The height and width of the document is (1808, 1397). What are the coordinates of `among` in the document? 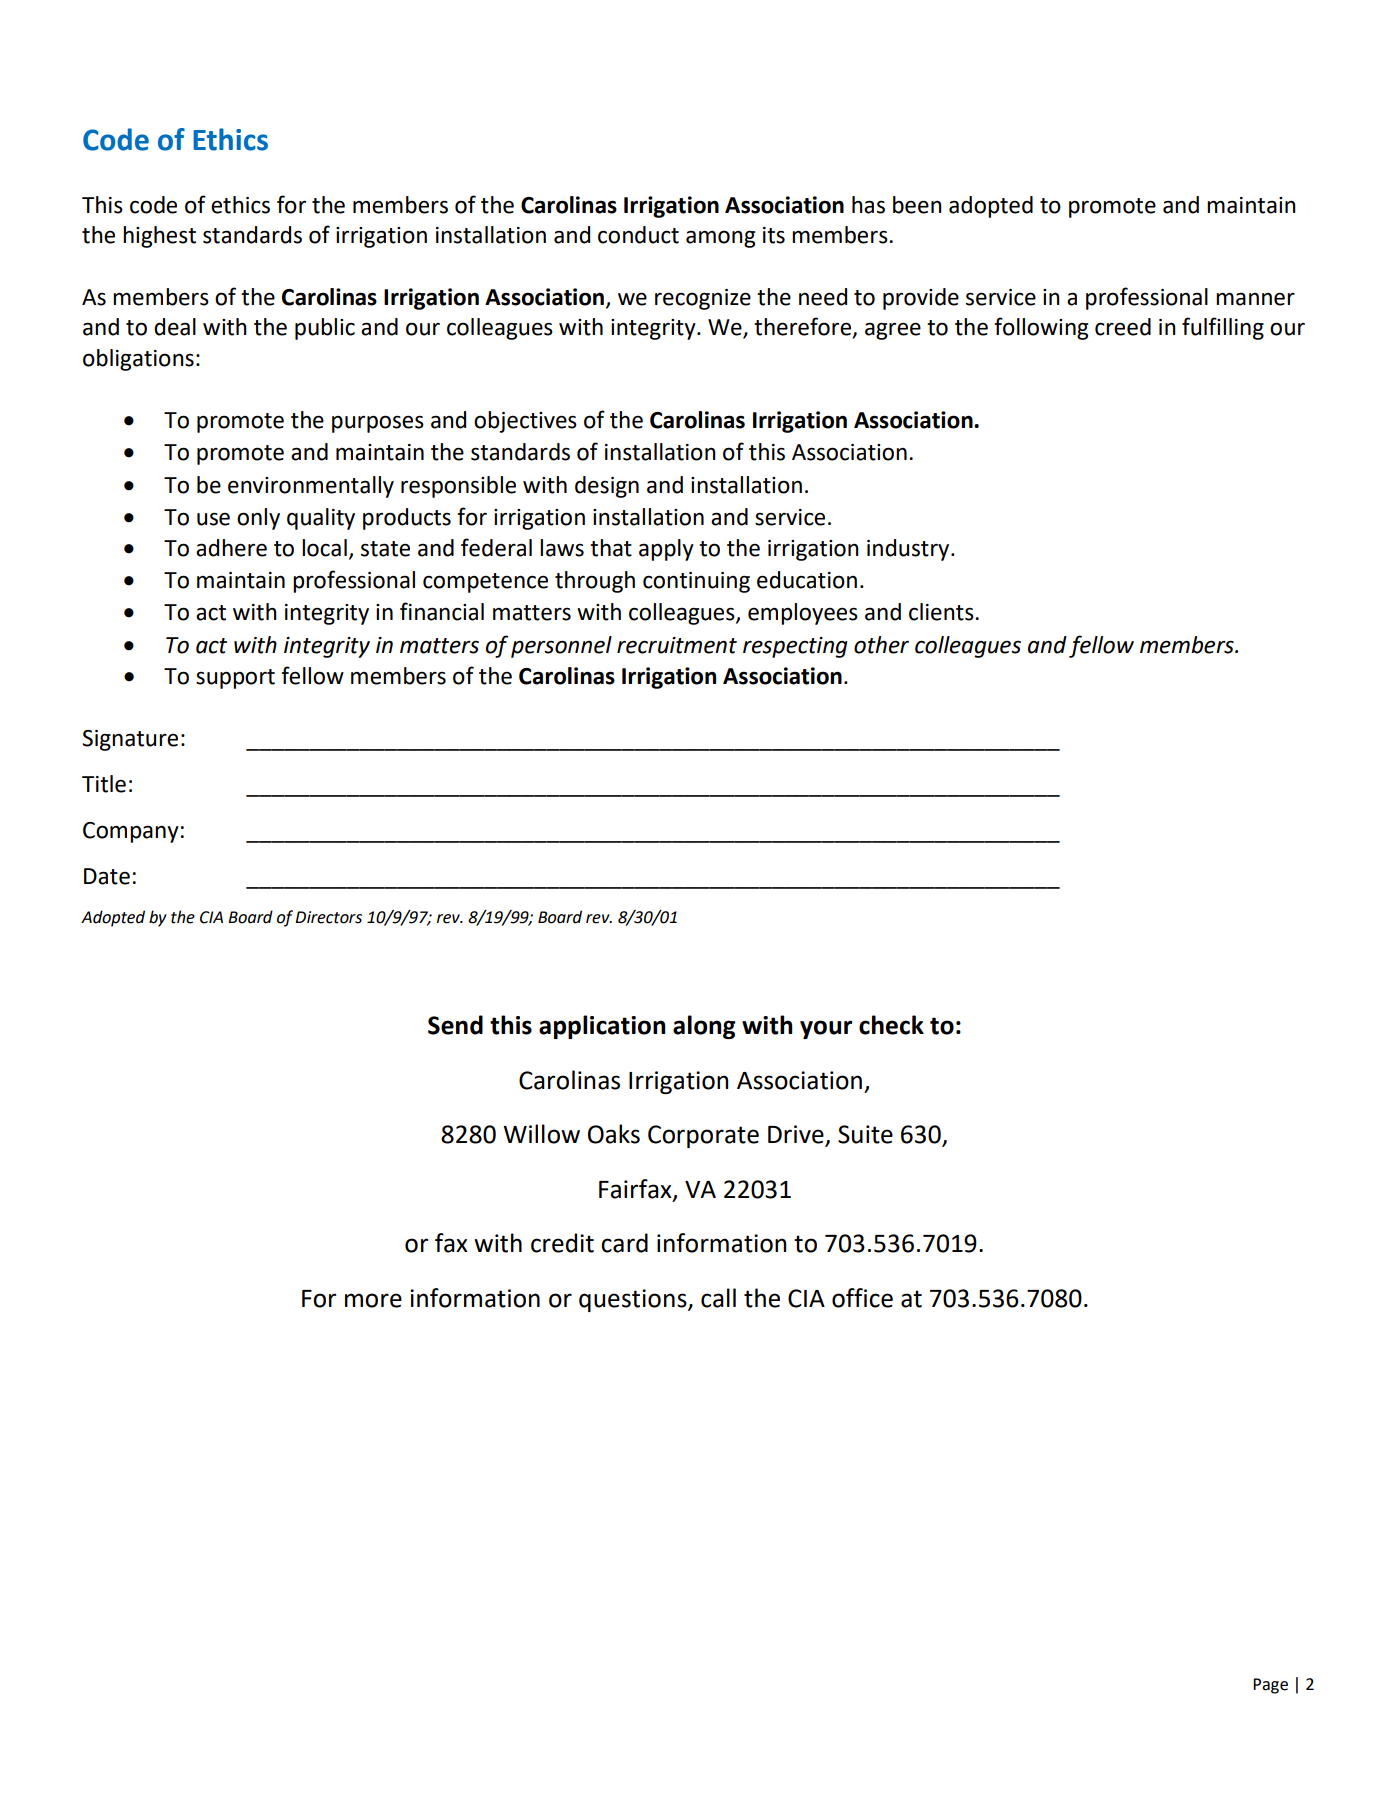 It's located at (720, 239).
